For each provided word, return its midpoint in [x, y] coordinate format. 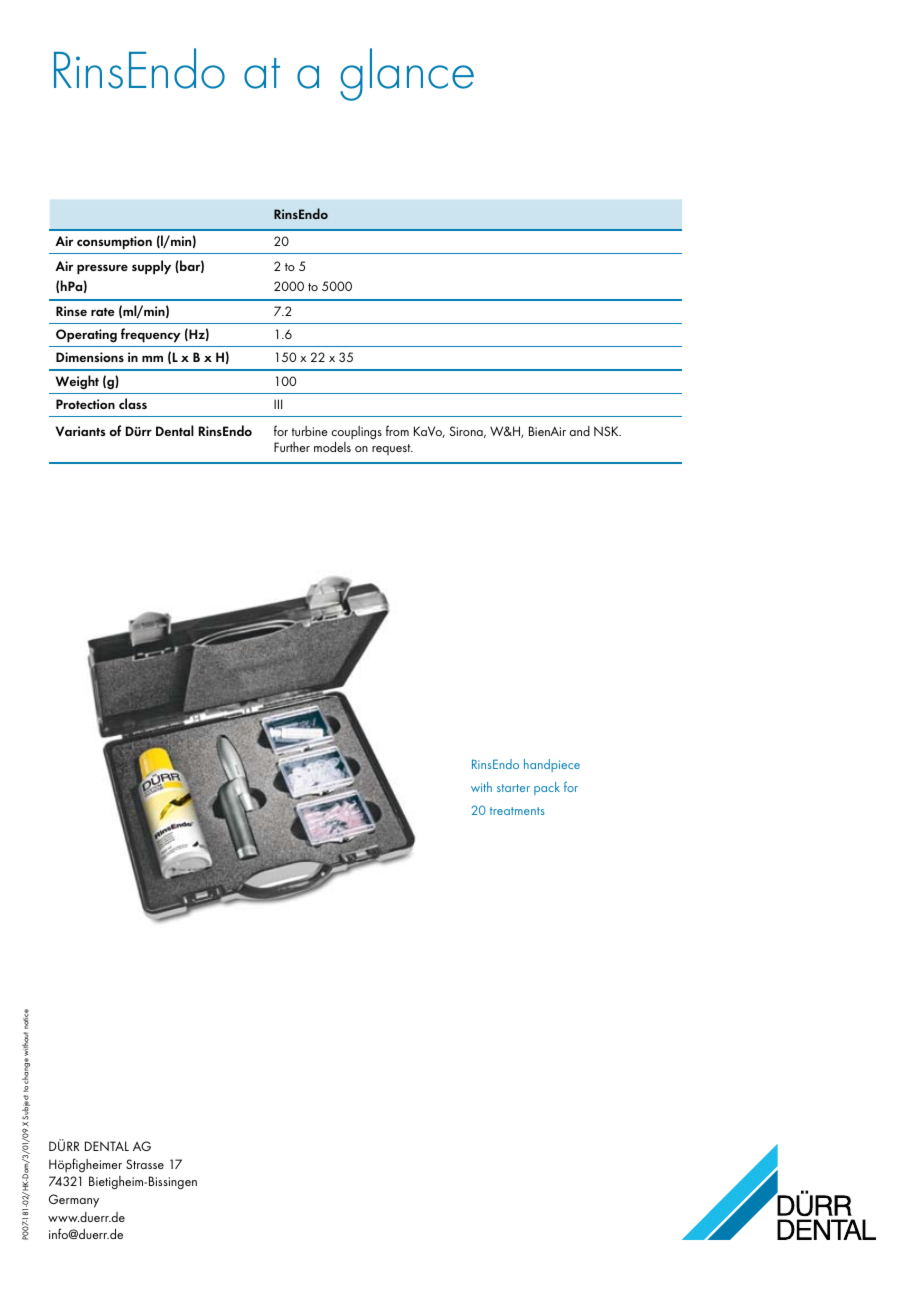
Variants [80, 431]
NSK [607, 431]
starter [513, 788]
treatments [517, 811]
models [332, 447]
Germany [74, 1201]
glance [407, 74]
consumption [114, 243]
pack [547, 788]
